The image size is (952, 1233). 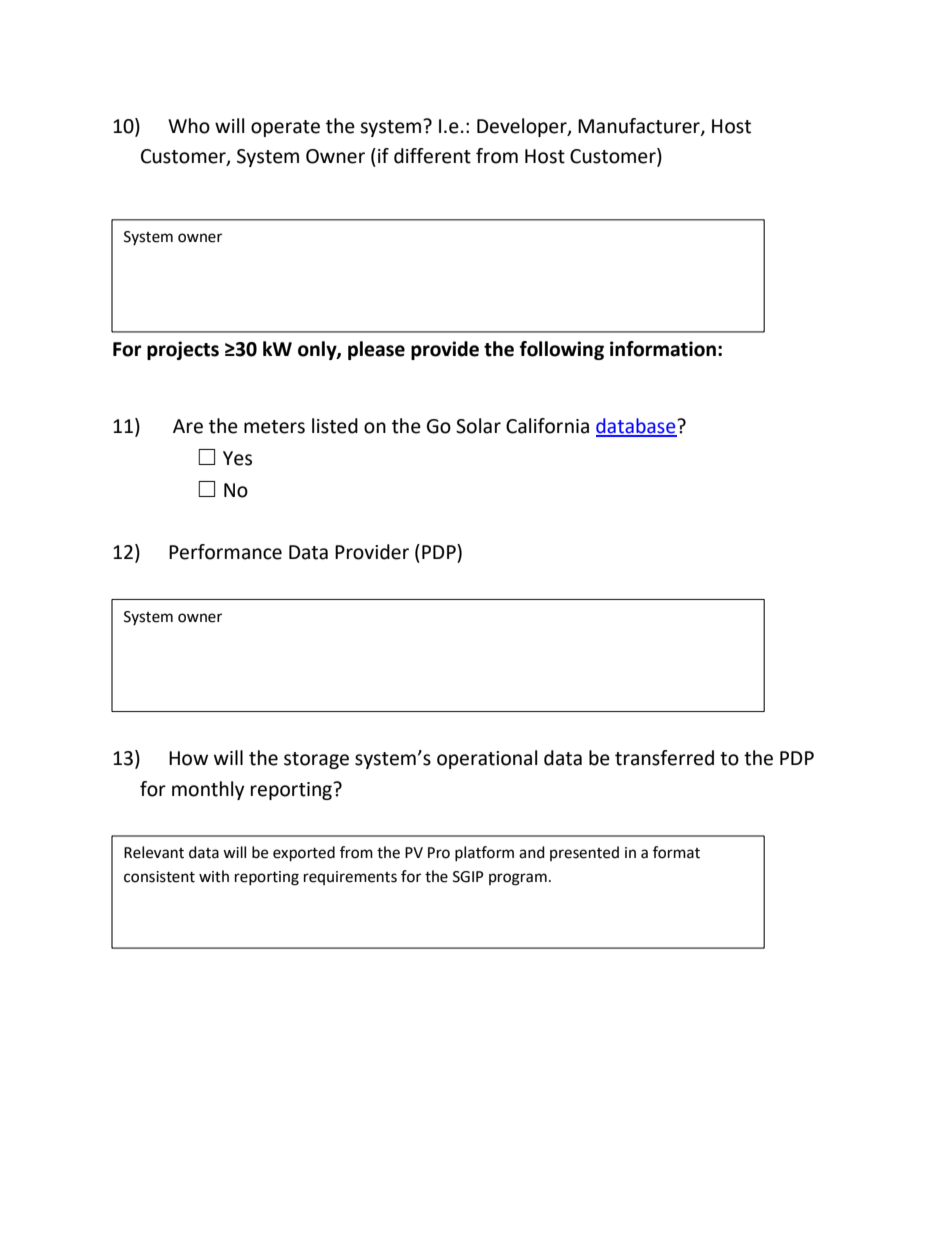 What do you see at coordinates (562, 350) in the screenshot?
I see `following` at bounding box center [562, 350].
